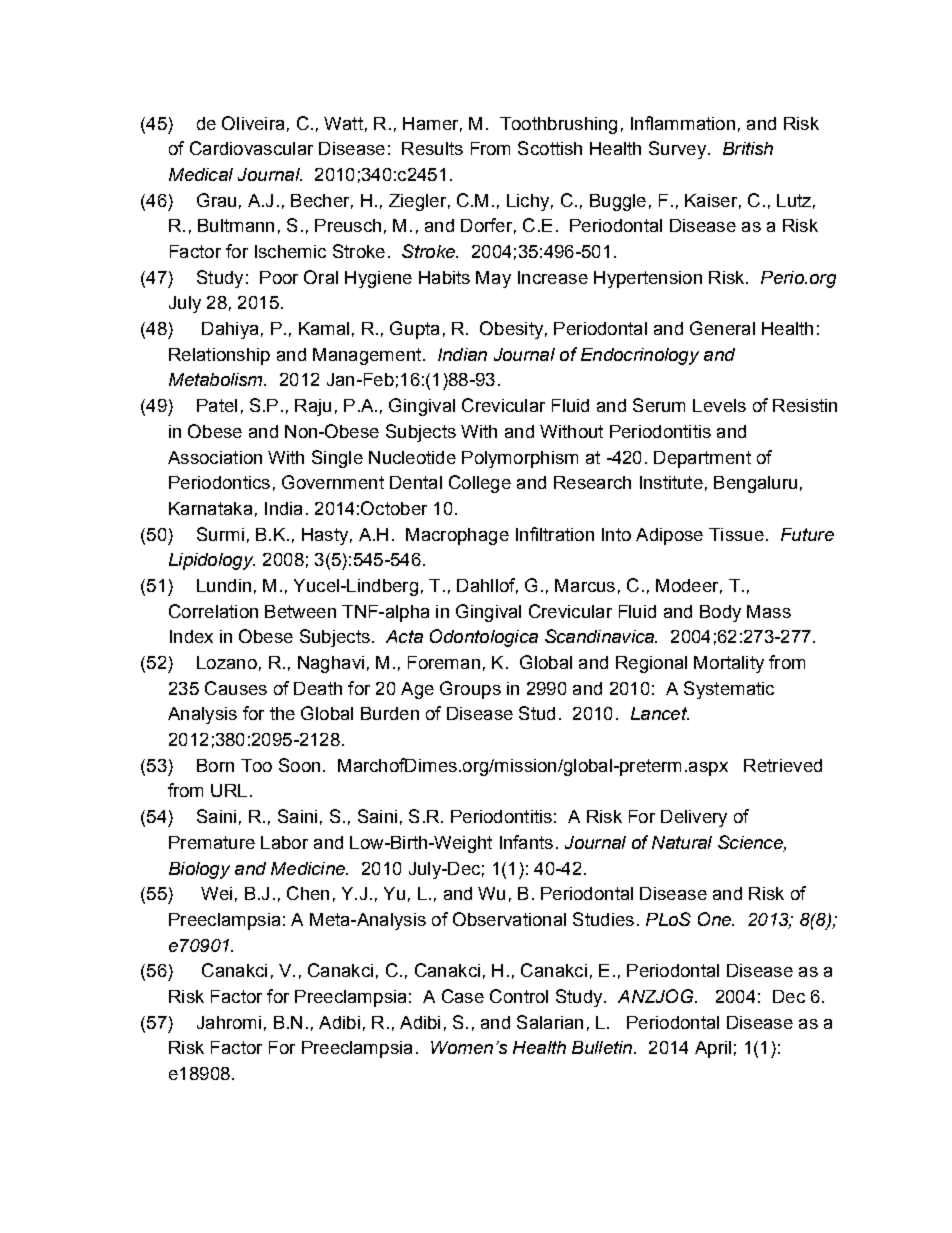  Describe the element at coordinates (224, 585) in the page. I see `Lundin` at that location.
